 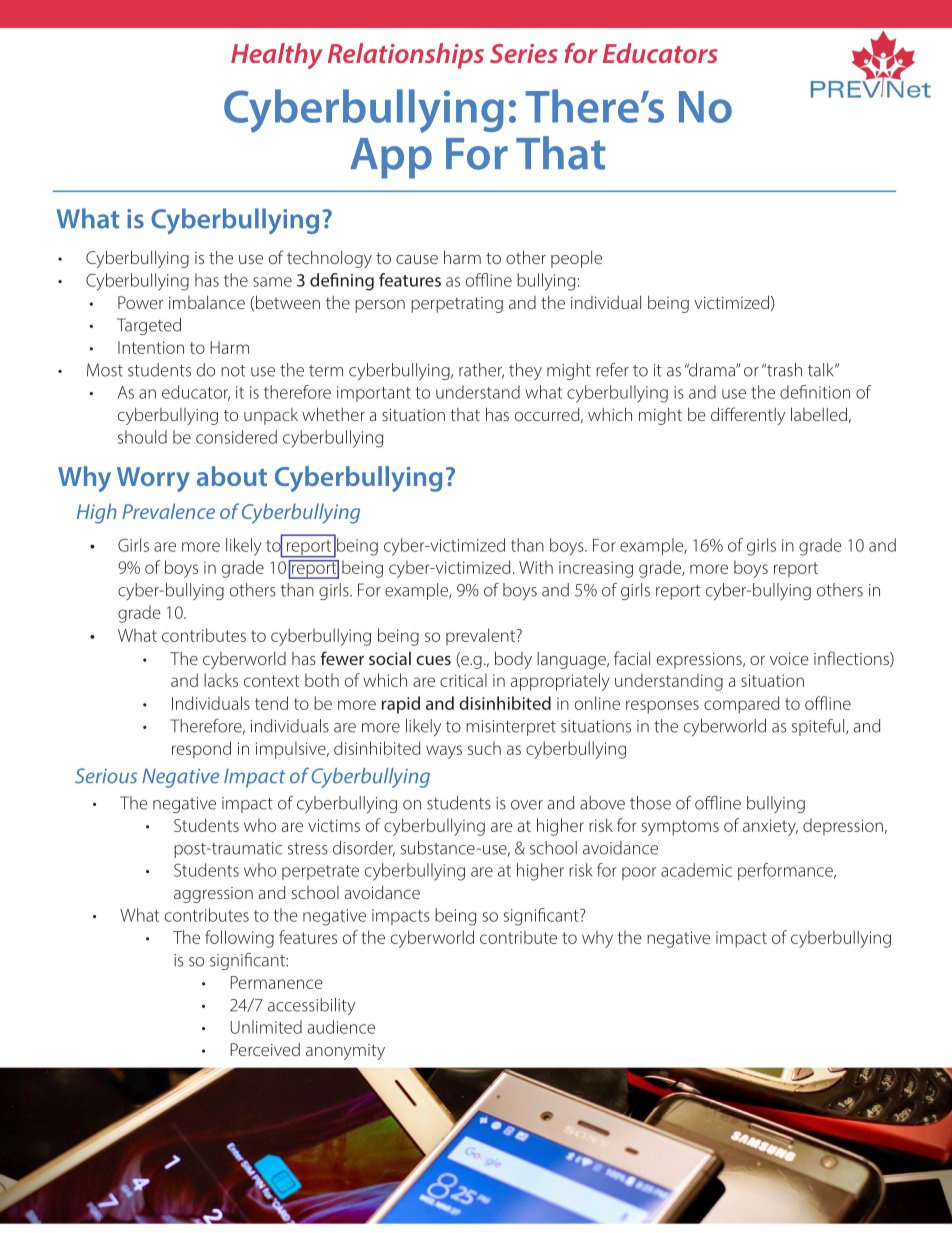 What do you see at coordinates (207, 302) in the image?
I see `imbalance` at bounding box center [207, 302].
